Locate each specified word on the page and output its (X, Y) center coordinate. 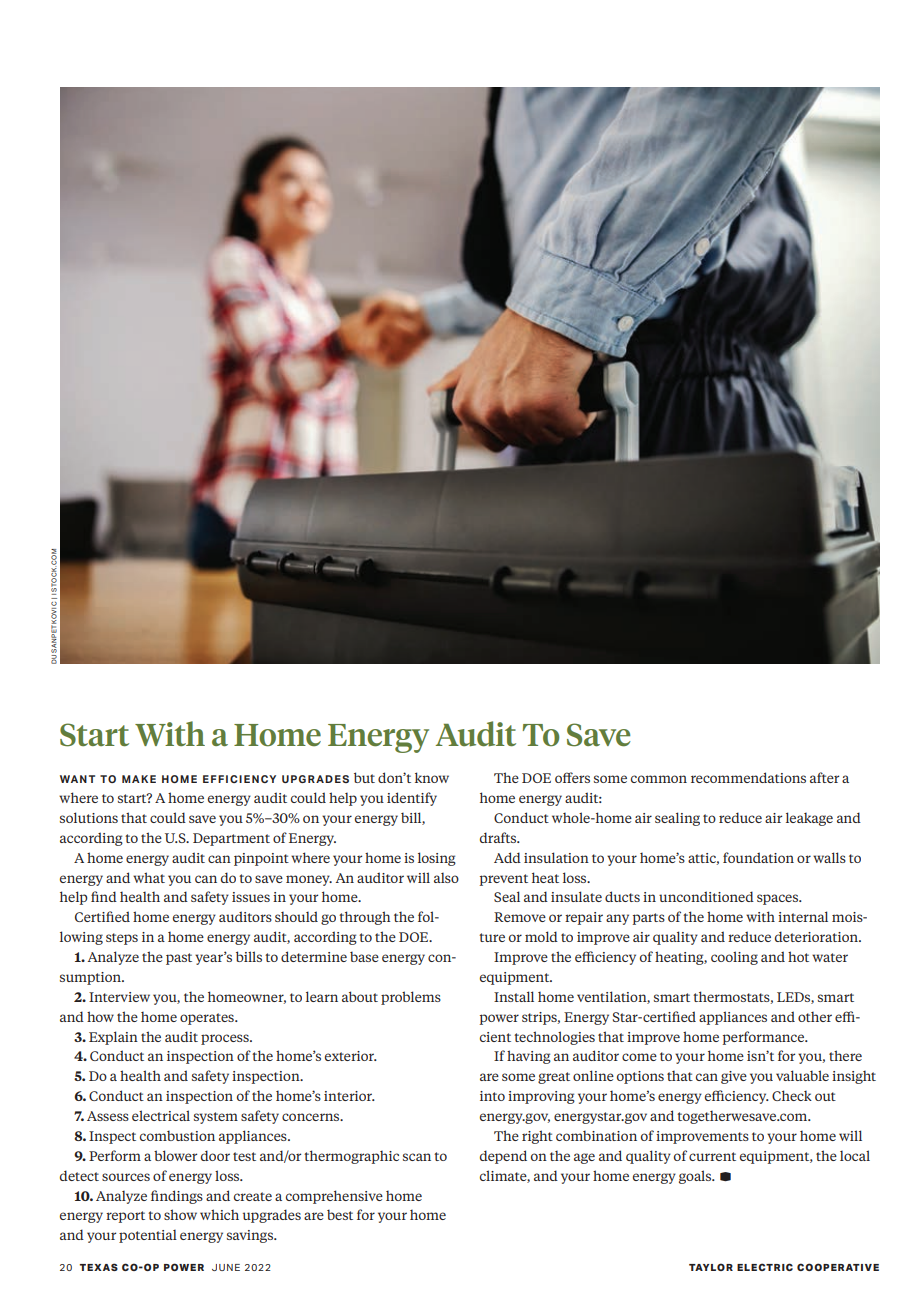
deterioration (817, 936)
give (734, 1077)
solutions (89, 817)
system (216, 1118)
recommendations (748, 777)
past (179, 959)
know (432, 777)
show (180, 1214)
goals (696, 1177)
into (492, 1096)
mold (541, 936)
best (340, 1214)
